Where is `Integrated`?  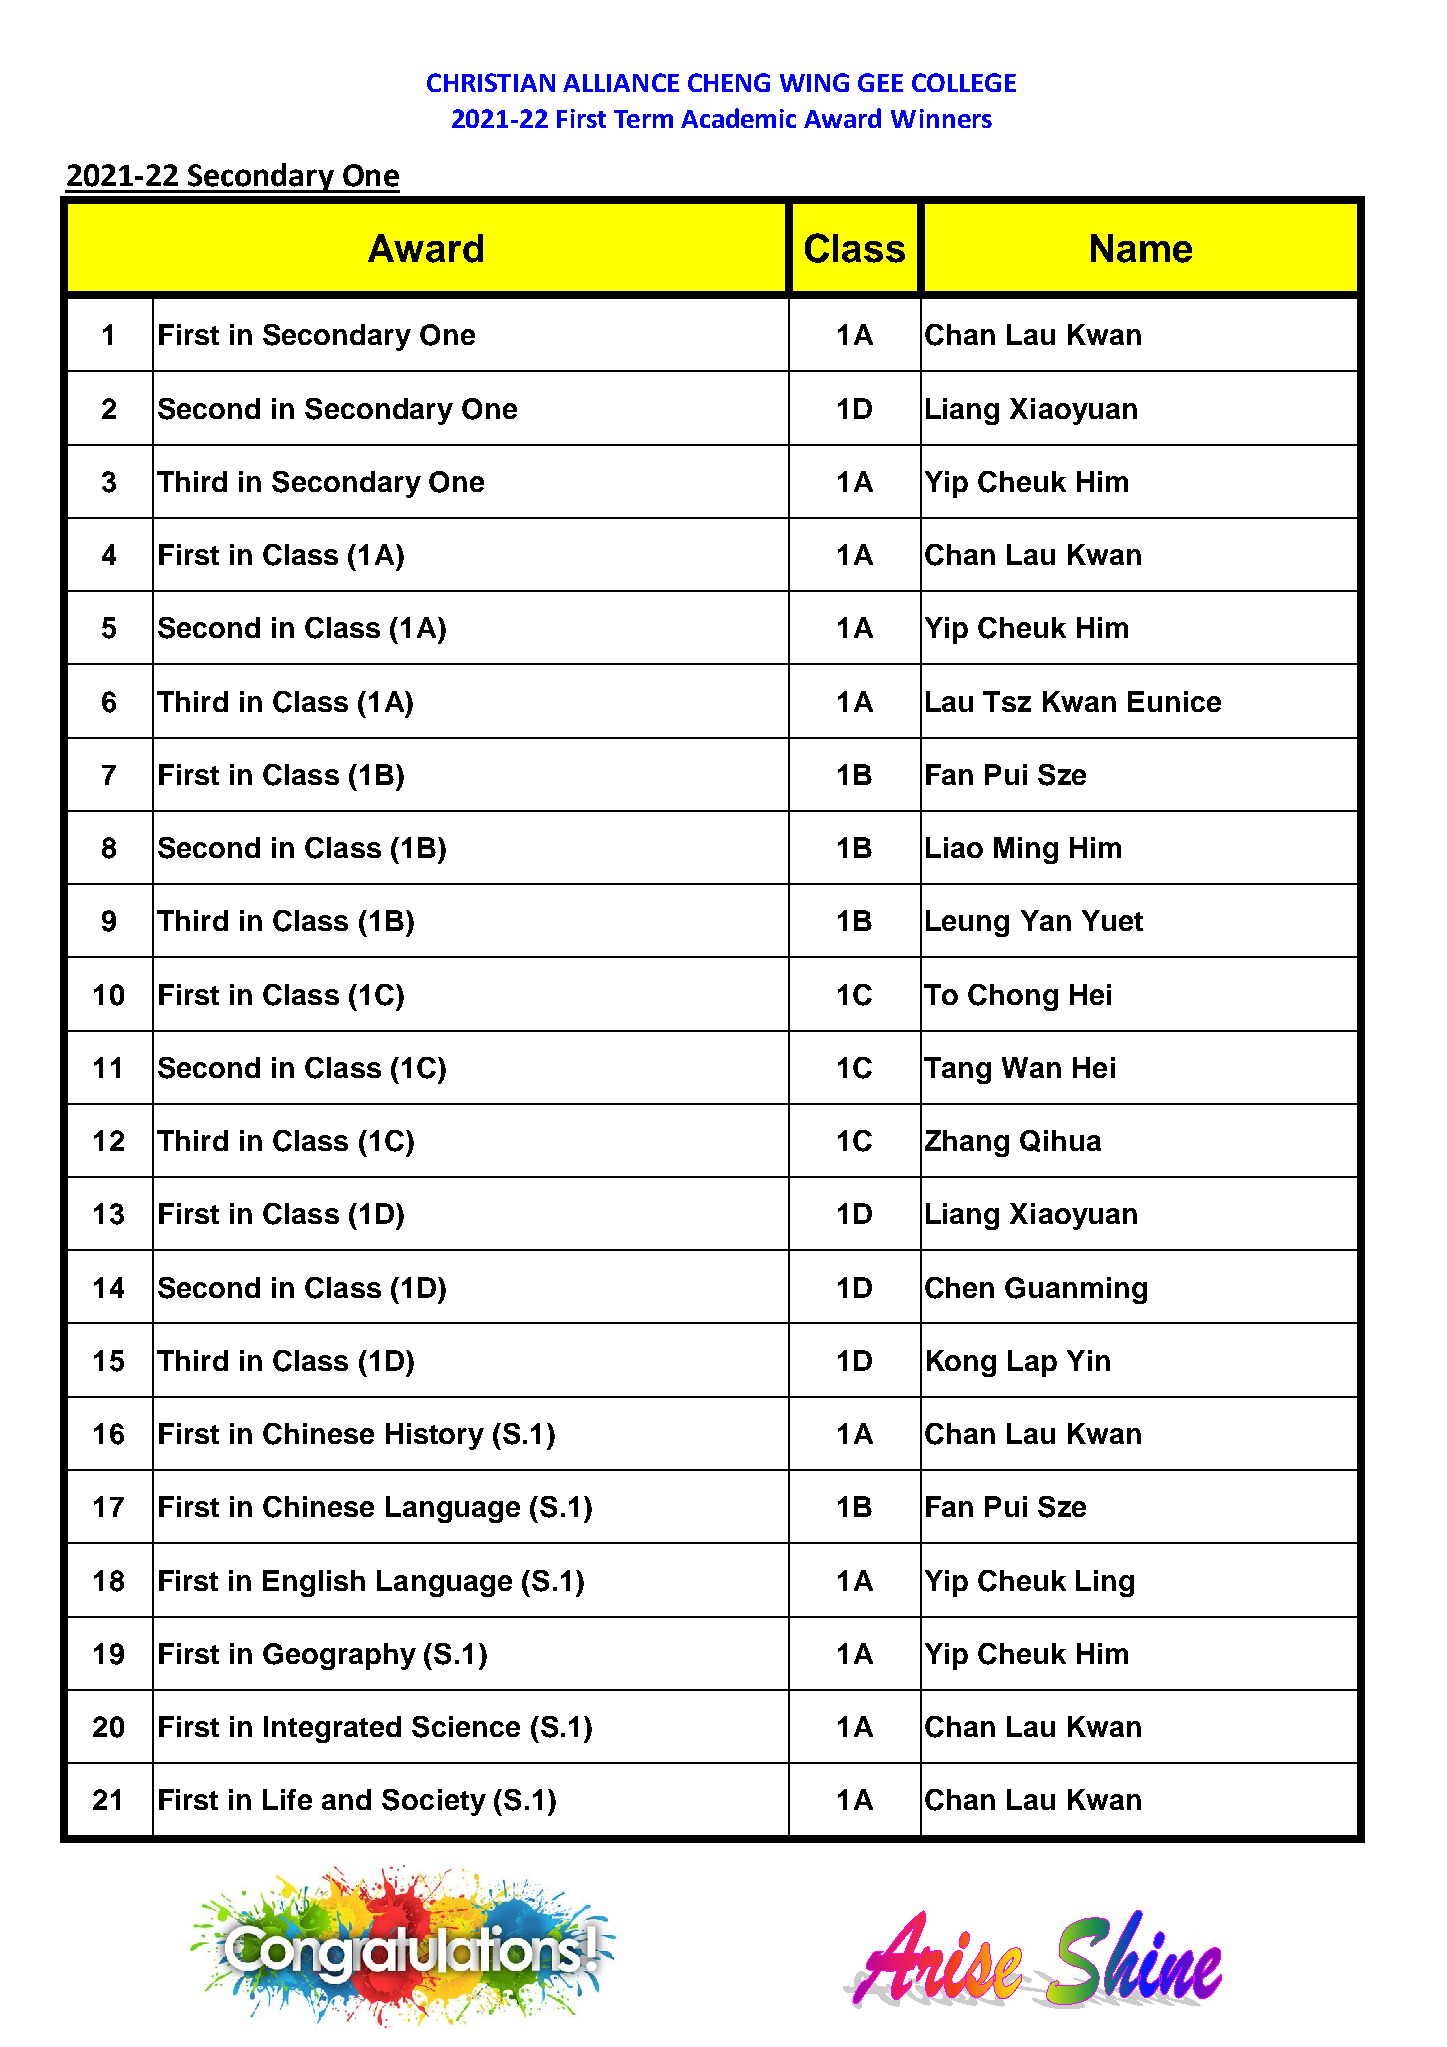 Integrated is located at coordinates (332, 1729).
